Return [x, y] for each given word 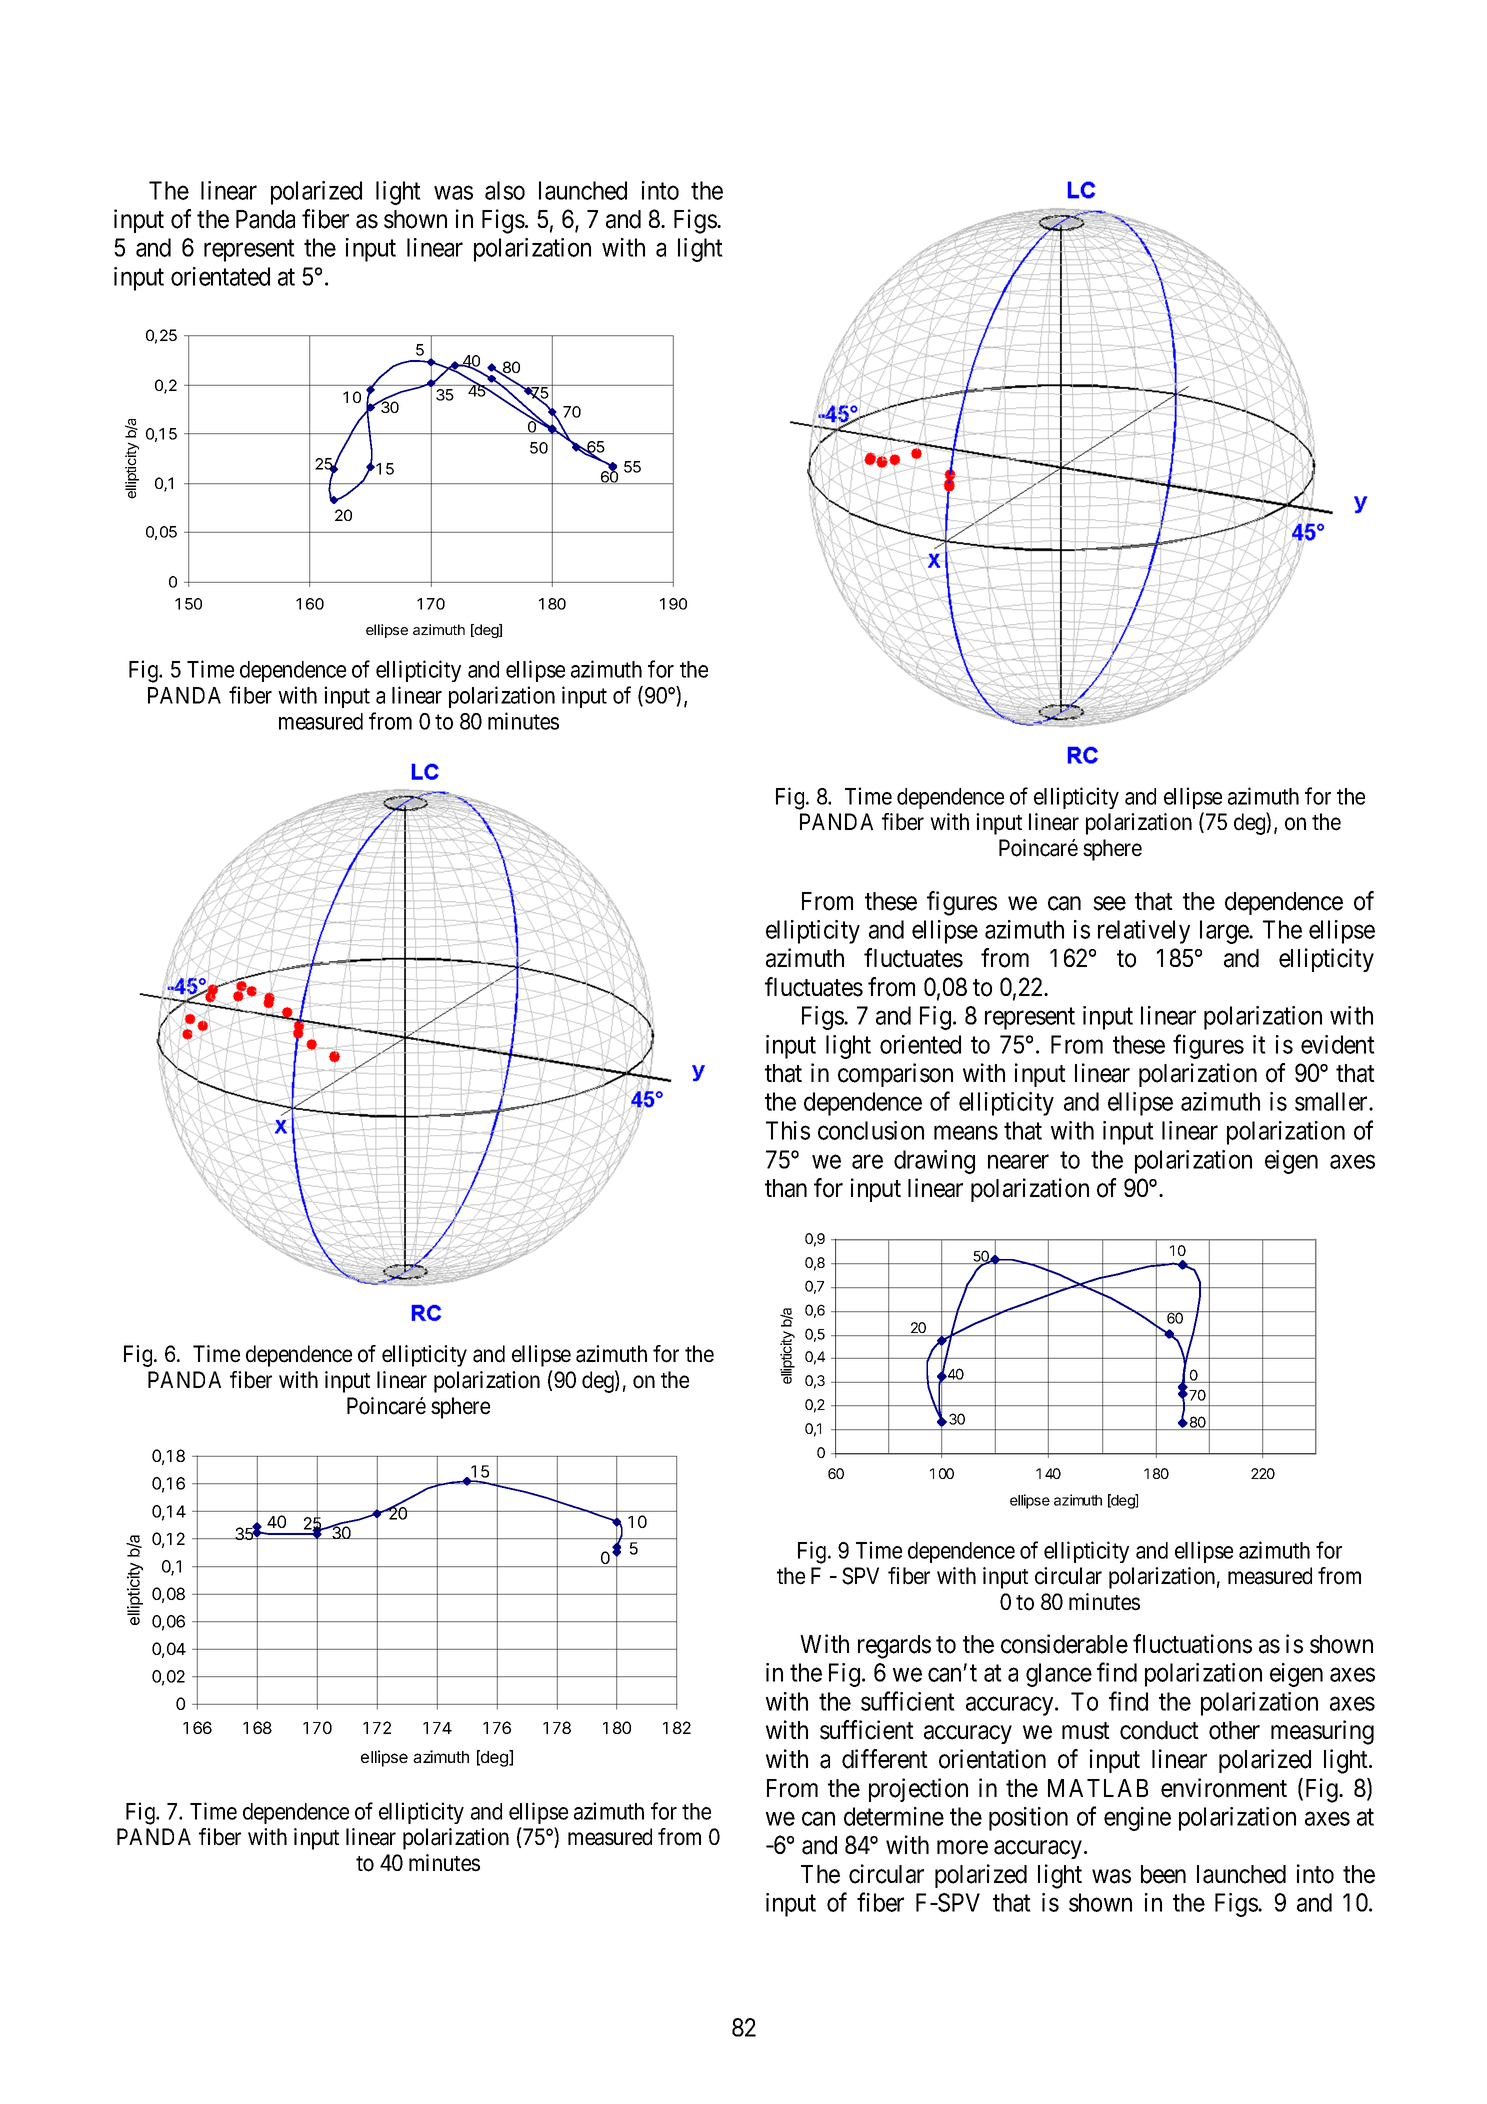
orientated [220, 276]
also [505, 190]
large [1225, 932]
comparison [895, 1075]
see [1109, 903]
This [788, 1130]
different [885, 1759]
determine [894, 1816]
